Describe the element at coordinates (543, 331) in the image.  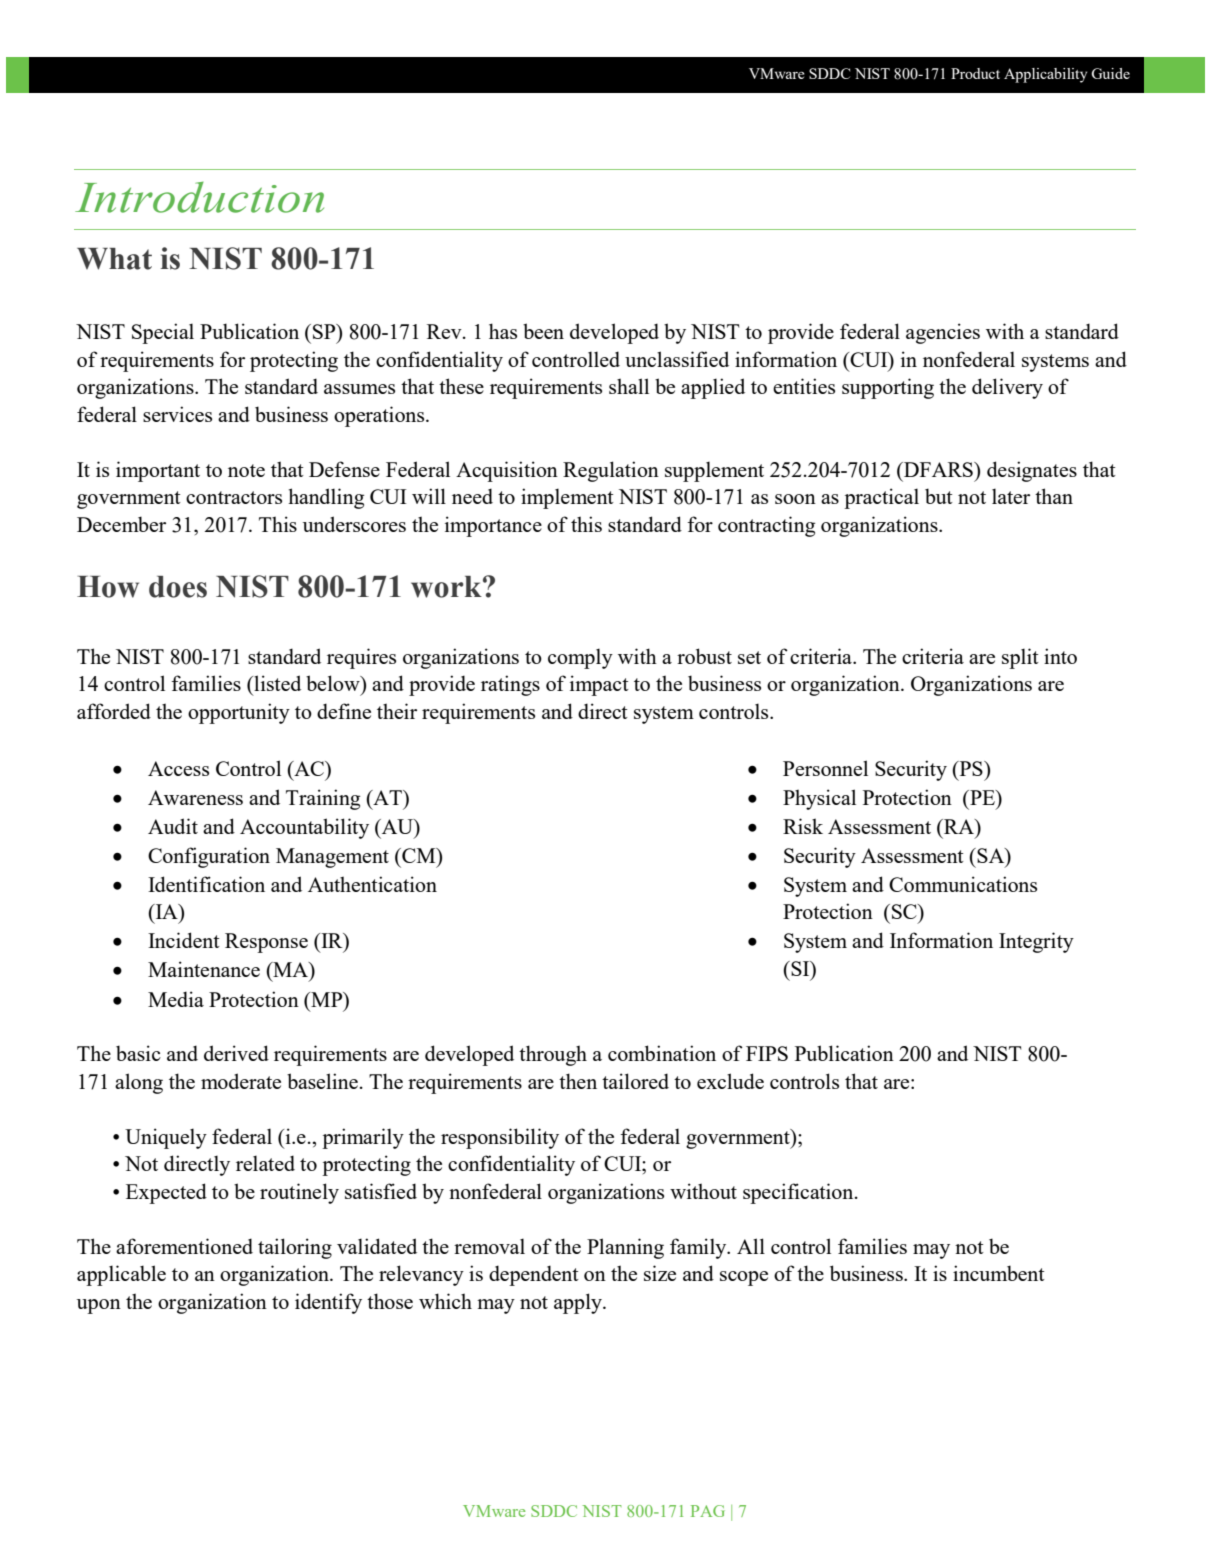
I see `been` at that location.
